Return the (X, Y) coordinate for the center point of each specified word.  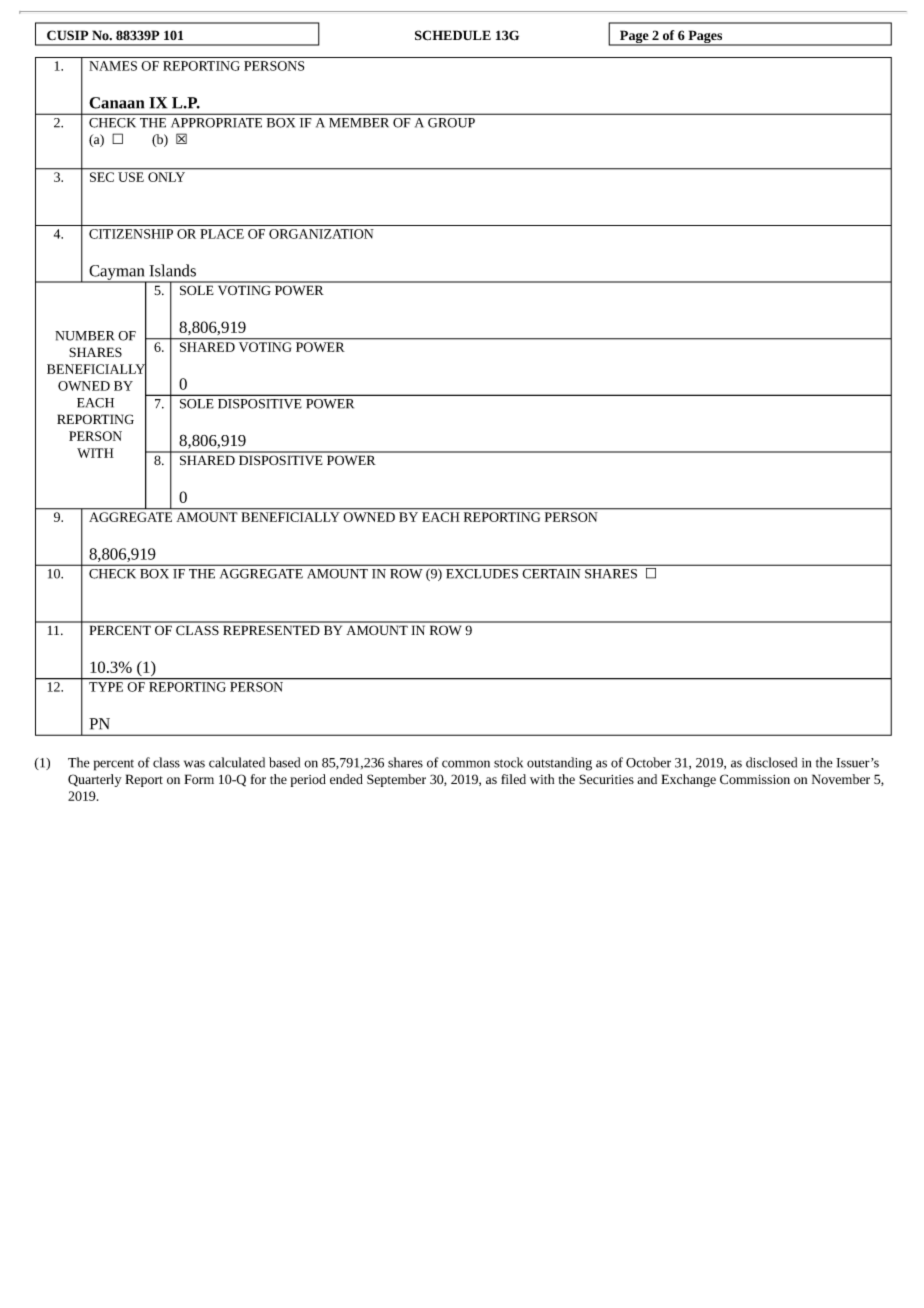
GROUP (451, 123)
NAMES (113, 66)
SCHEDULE (453, 35)
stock (508, 762)
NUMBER (84, 336)
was (194, 764)
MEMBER (359, 123)
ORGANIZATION (321, 234)
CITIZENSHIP (131, 234)
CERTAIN (551, 574)
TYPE (106, 687)
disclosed (771, 762)
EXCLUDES (482, 574)
